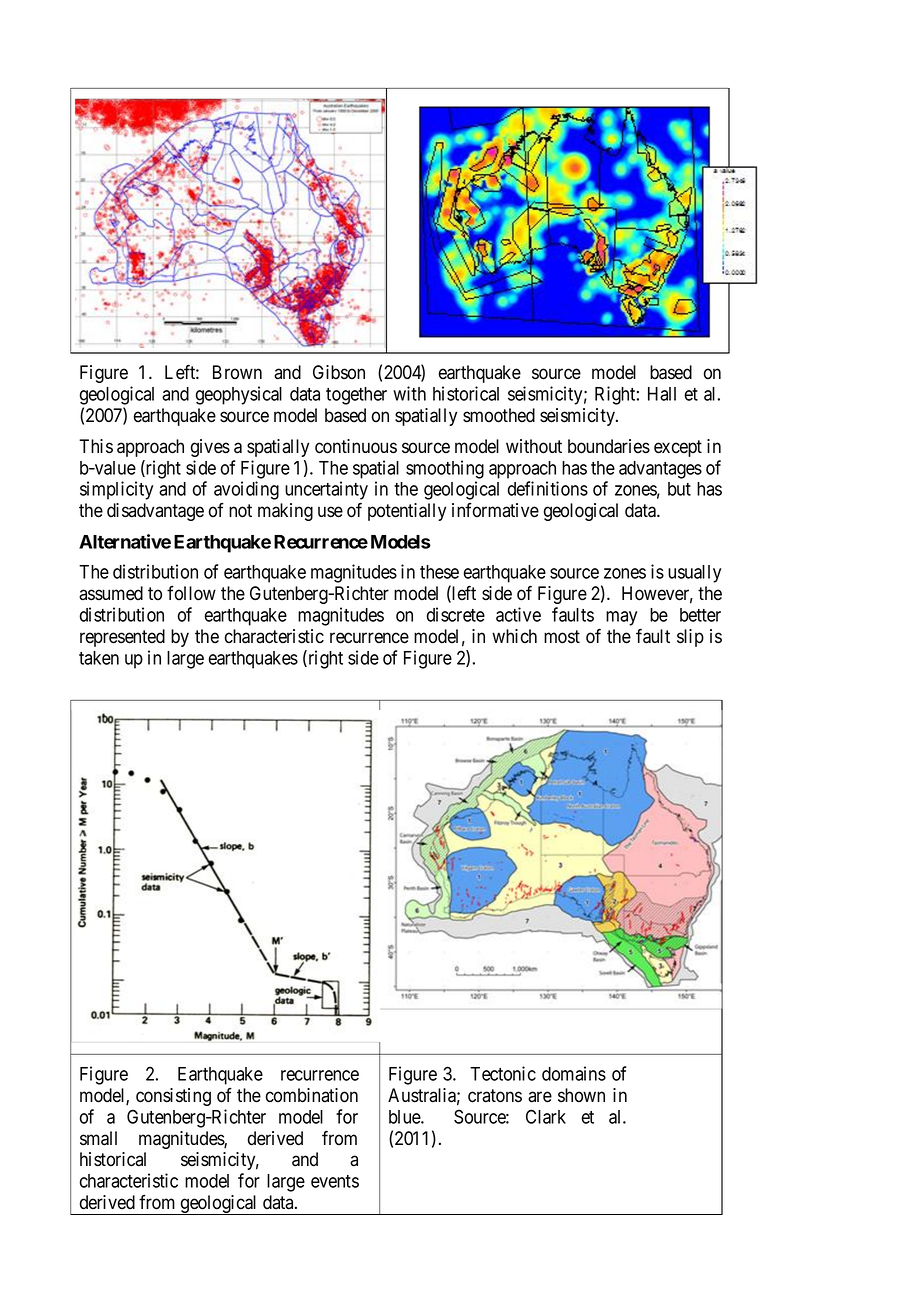 Image resolution: width=924 pixels, height=1308 pixels. Describe the element at coordinates (621, 618) in the screenshot. I see `may` at that location.
